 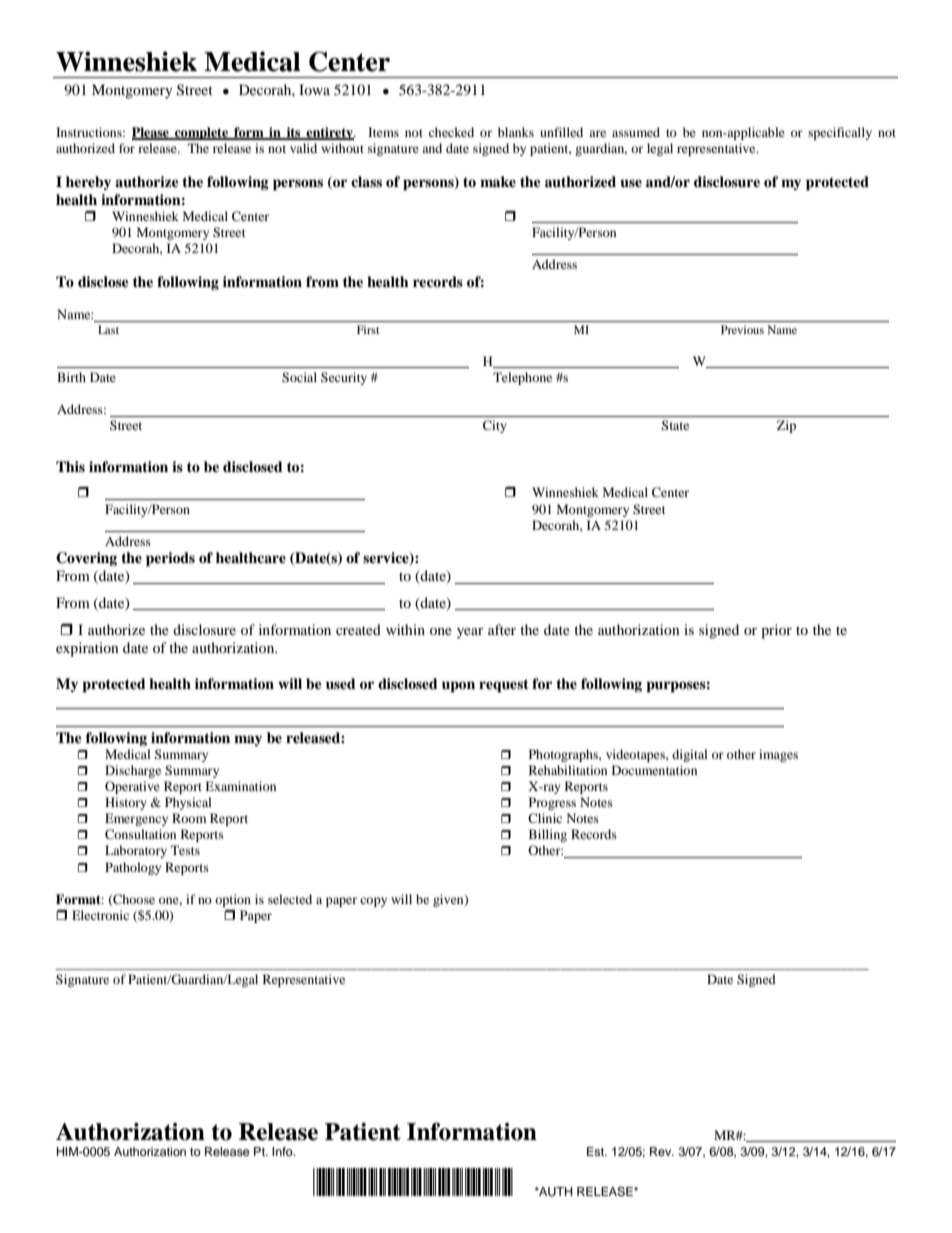 What do you see at coordinates (786, 426) in the screenshot?
I see `Zip` at bounding box center [786, 426].
